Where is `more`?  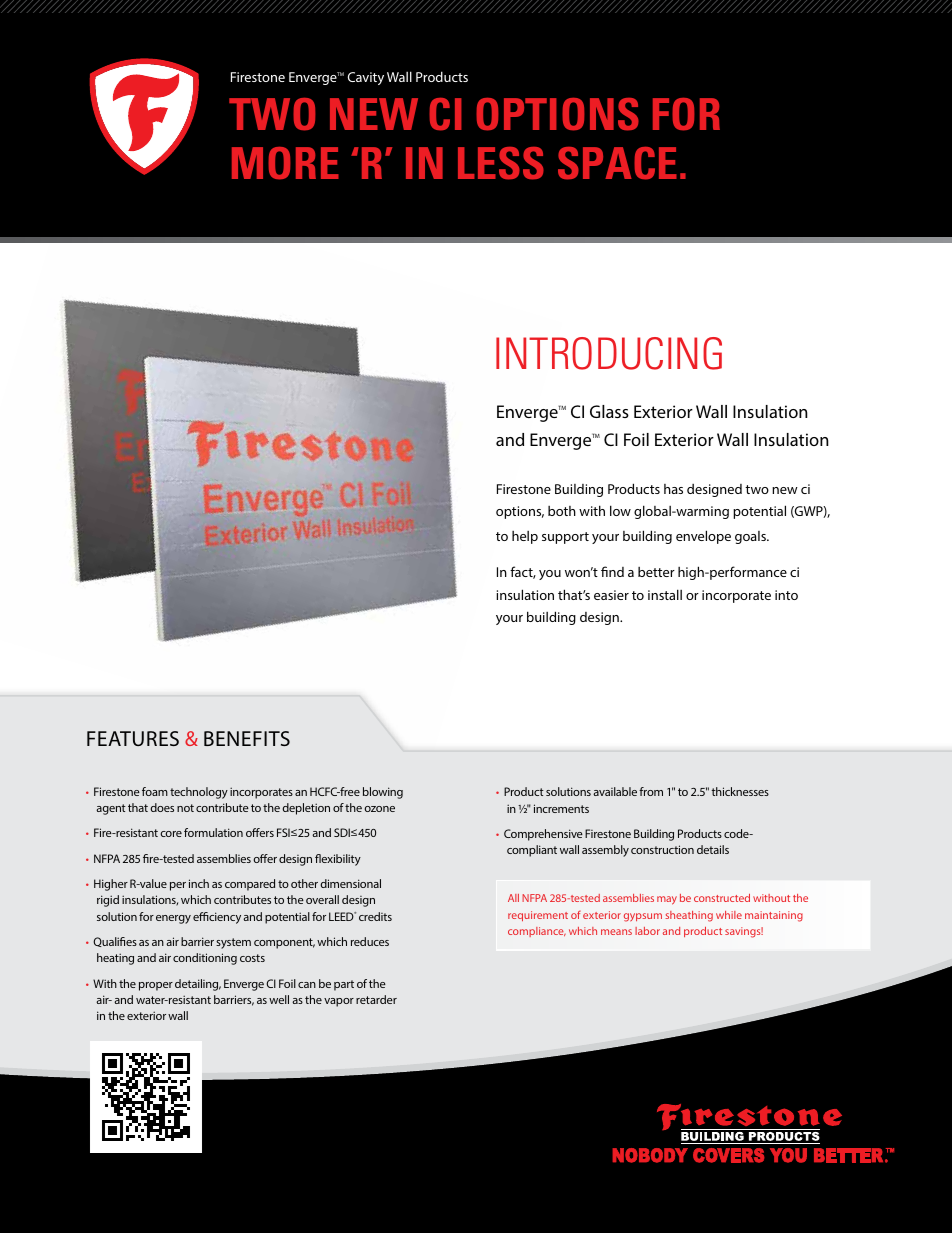 more is located at coordinates (285, 163).
